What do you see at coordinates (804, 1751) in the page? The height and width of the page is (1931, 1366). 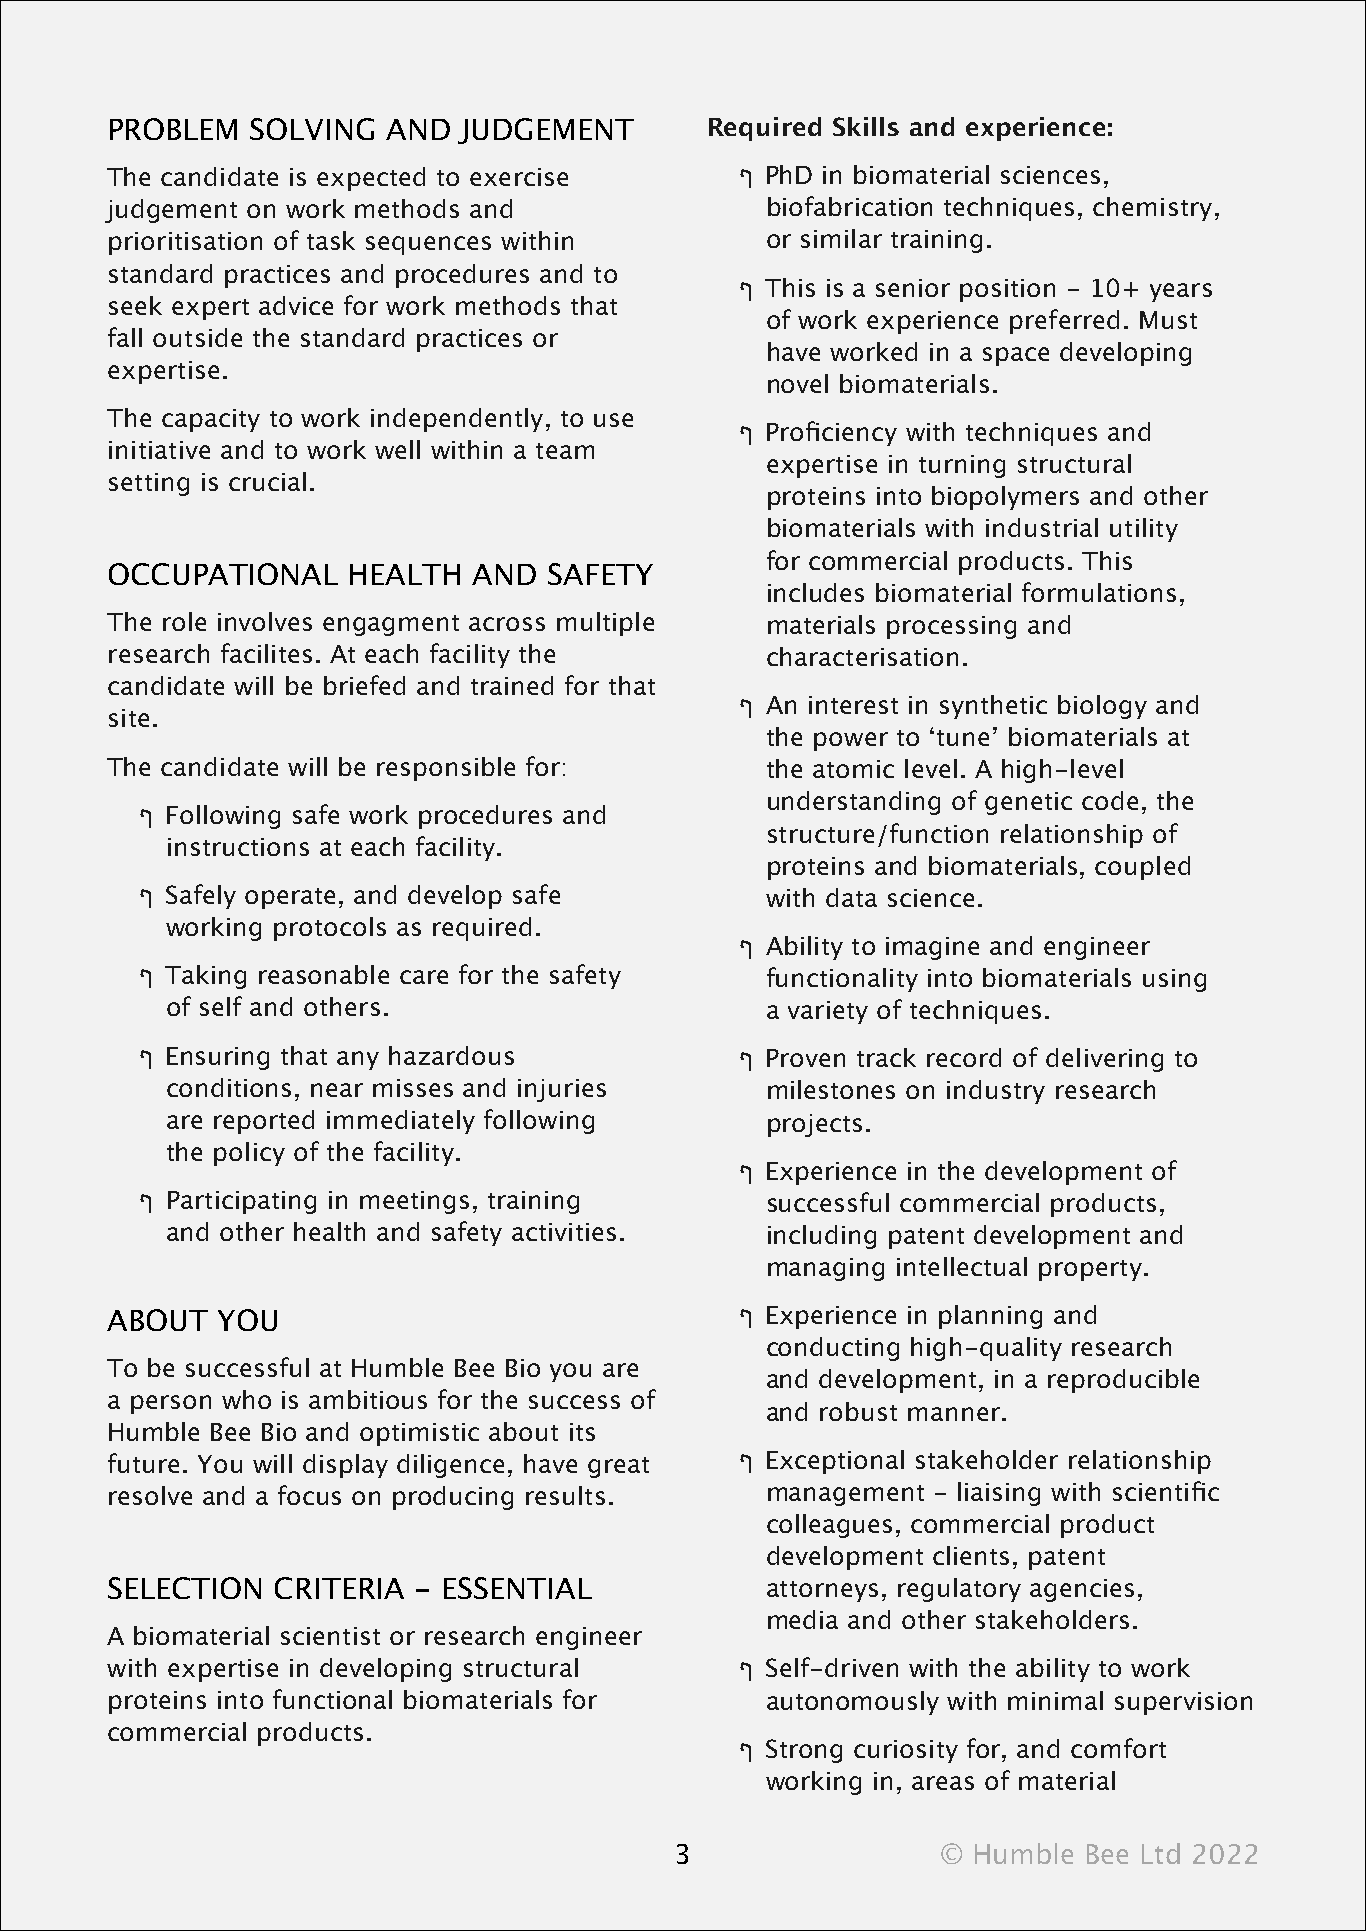 I see `Strong` at bounding box center [804, 1751].
